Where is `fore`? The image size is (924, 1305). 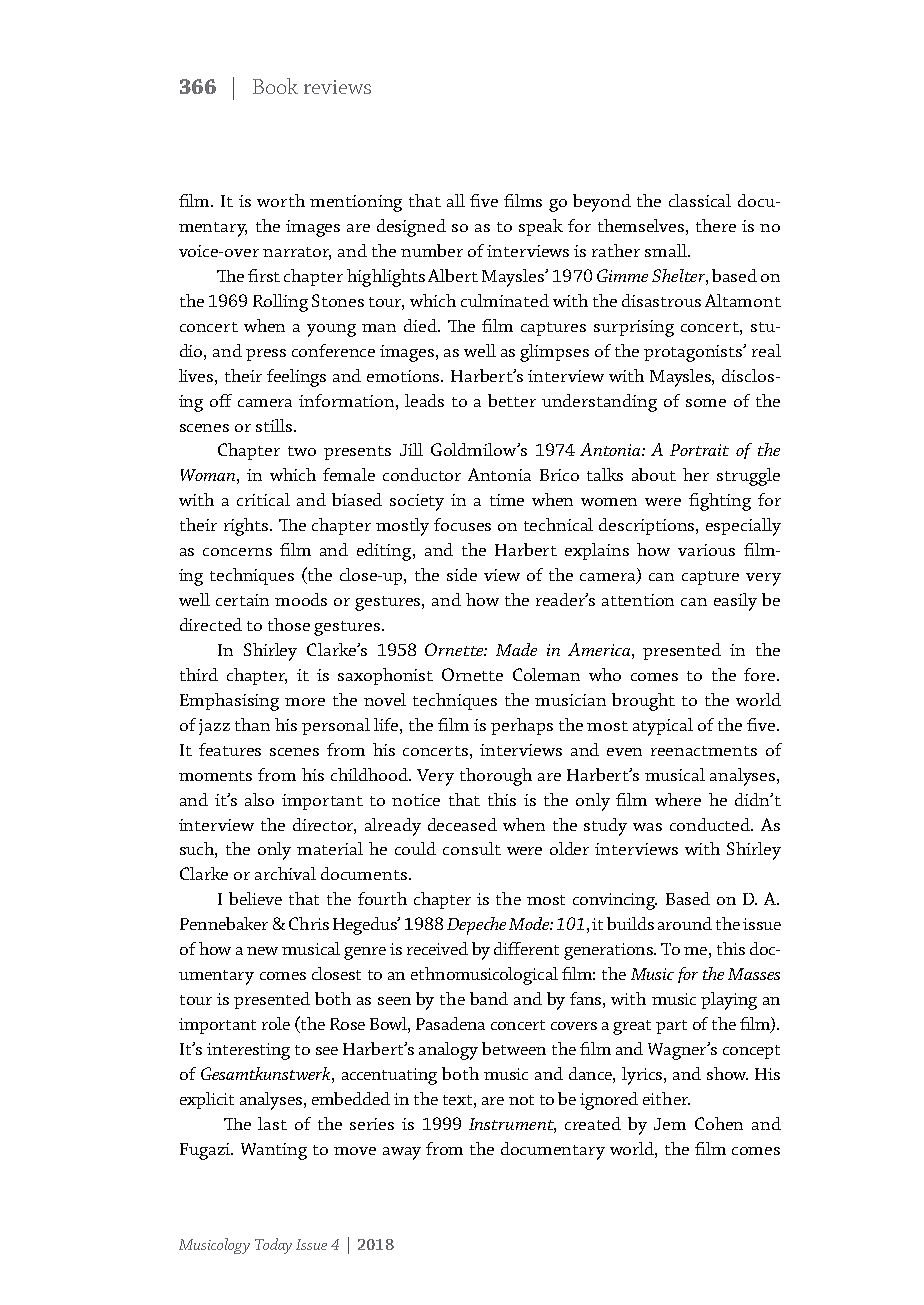
fore is located at coordinates (761, 674).
